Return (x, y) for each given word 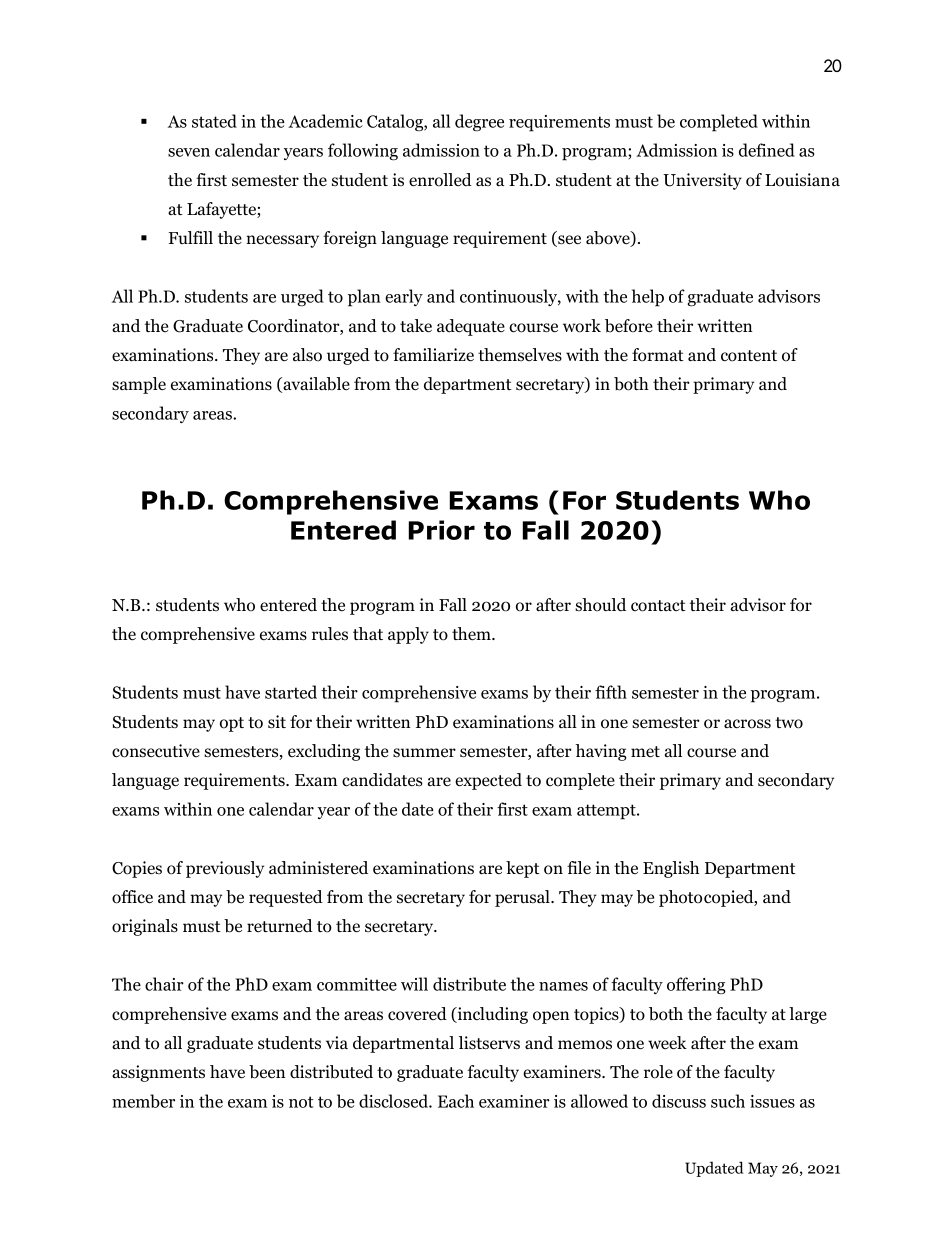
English (671, 869)
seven (189, 152)
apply (408, 635)
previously (225, 869)
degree (479, 123)
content (749, 356)
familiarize (433, 355)
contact (658, 606)
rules (330, 634)
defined (767, 150)
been (267, 1072)
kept (523, 869)
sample (139, 385)
